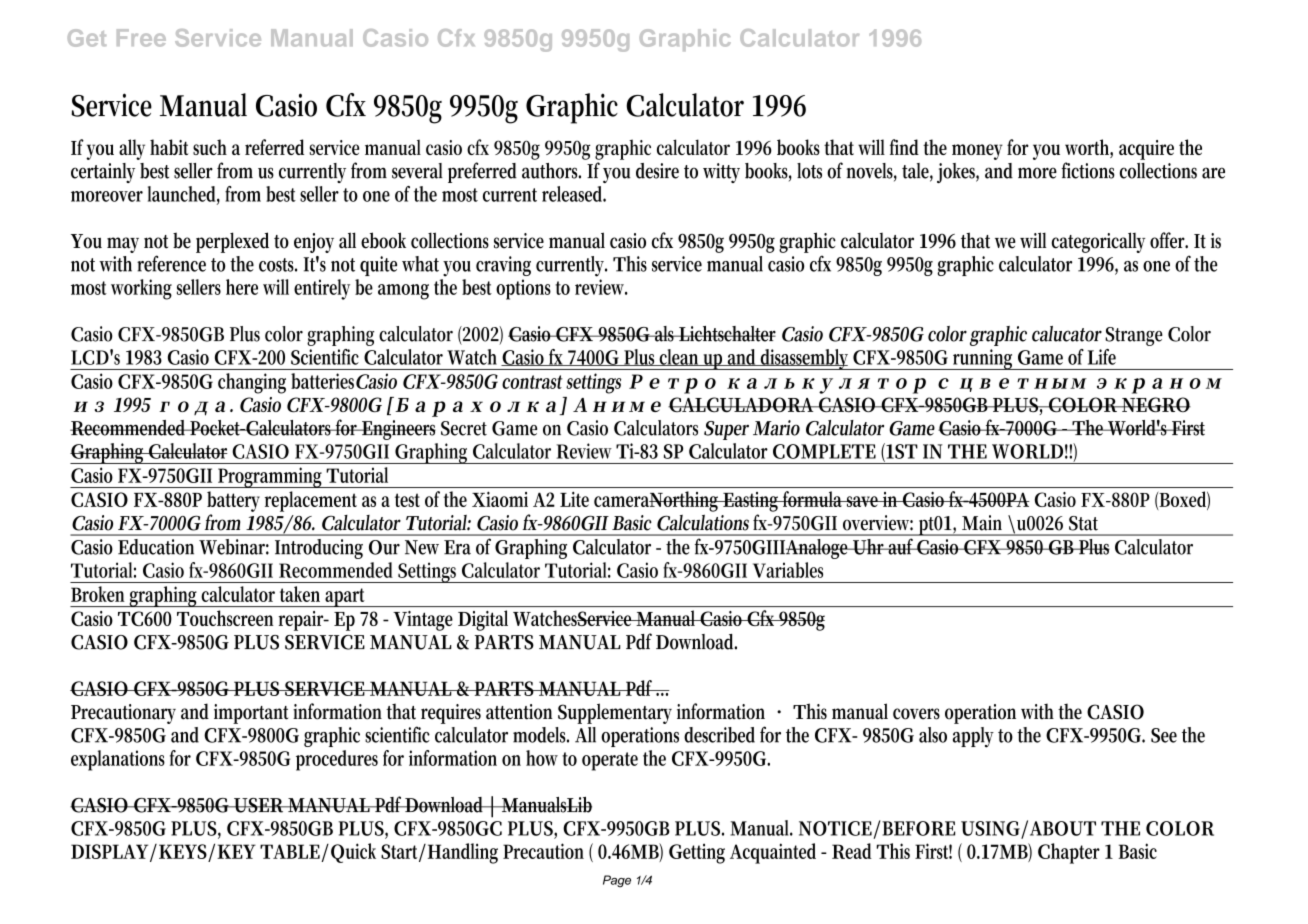  I want to click on USER, so click(259, 805).
